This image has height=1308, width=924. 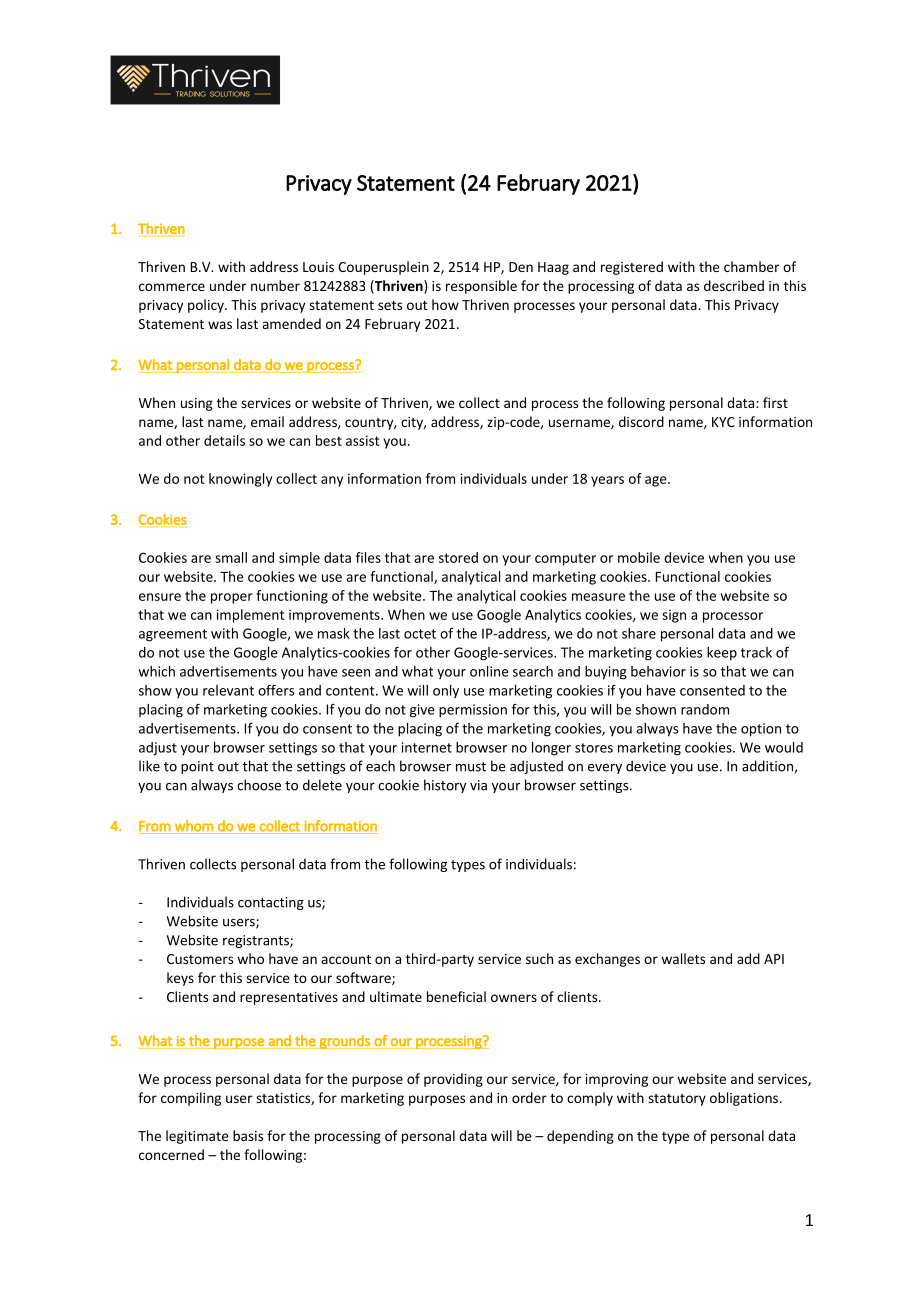 I want to click on whom, so click(x=194, y=827).
